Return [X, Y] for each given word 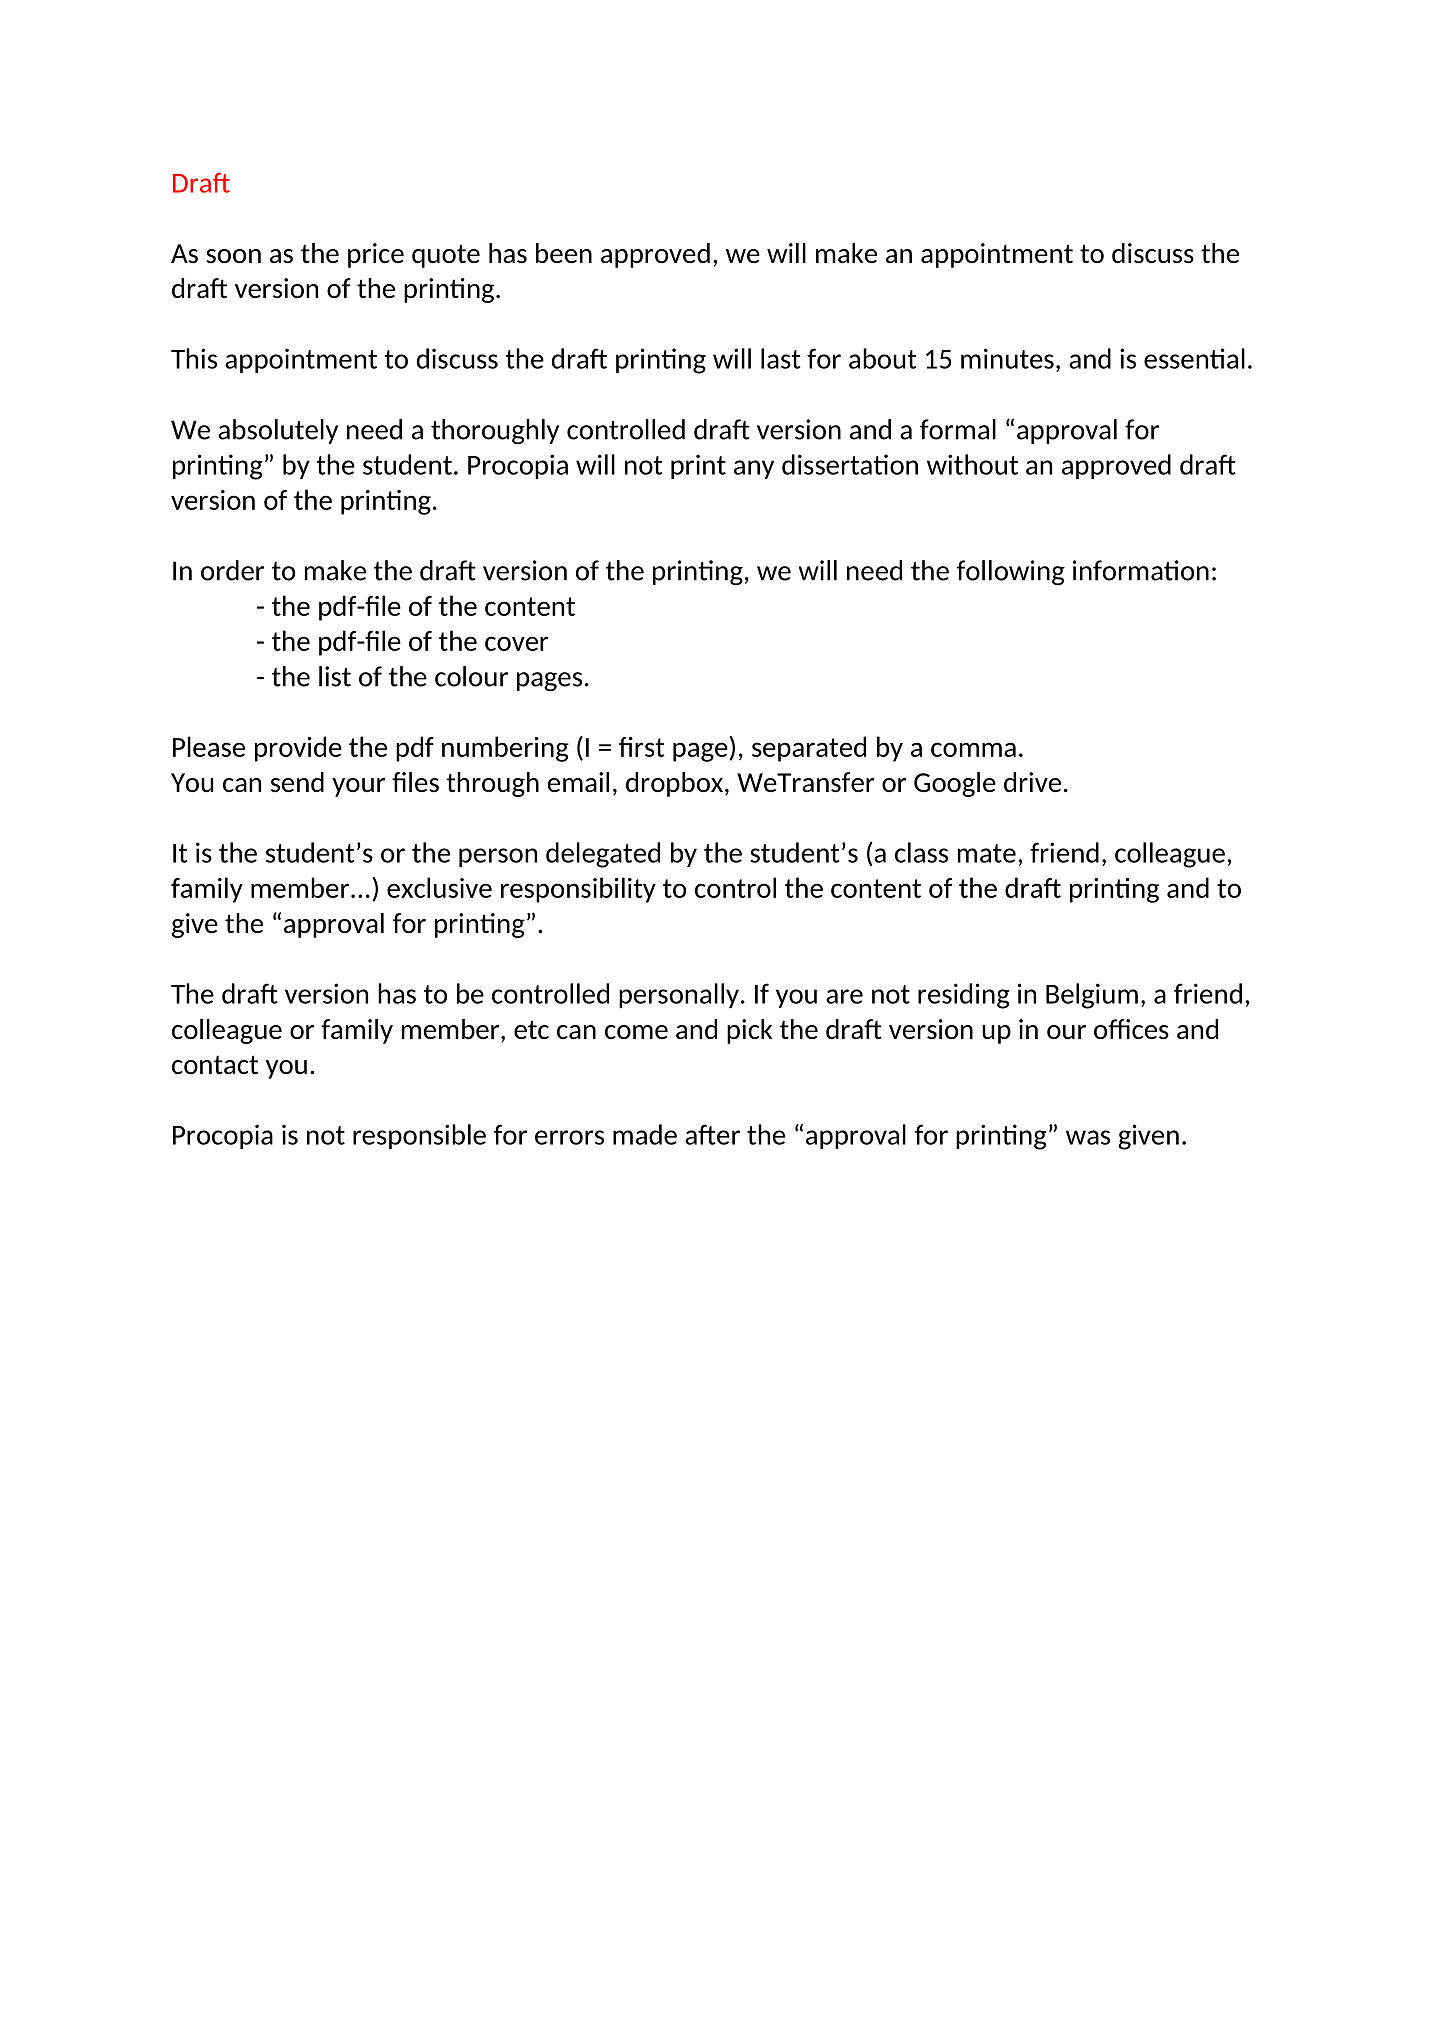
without [972, 464]
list [335, 676]
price [376, 255]
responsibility [578, 890]
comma [973, 749]
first [642, 747]
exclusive [439, 887]
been [564, 253]
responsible [419, 1136]
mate [987, 853]
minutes [1007, 358]
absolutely [278, 431]
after [712, 1134]
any [754, 469]
